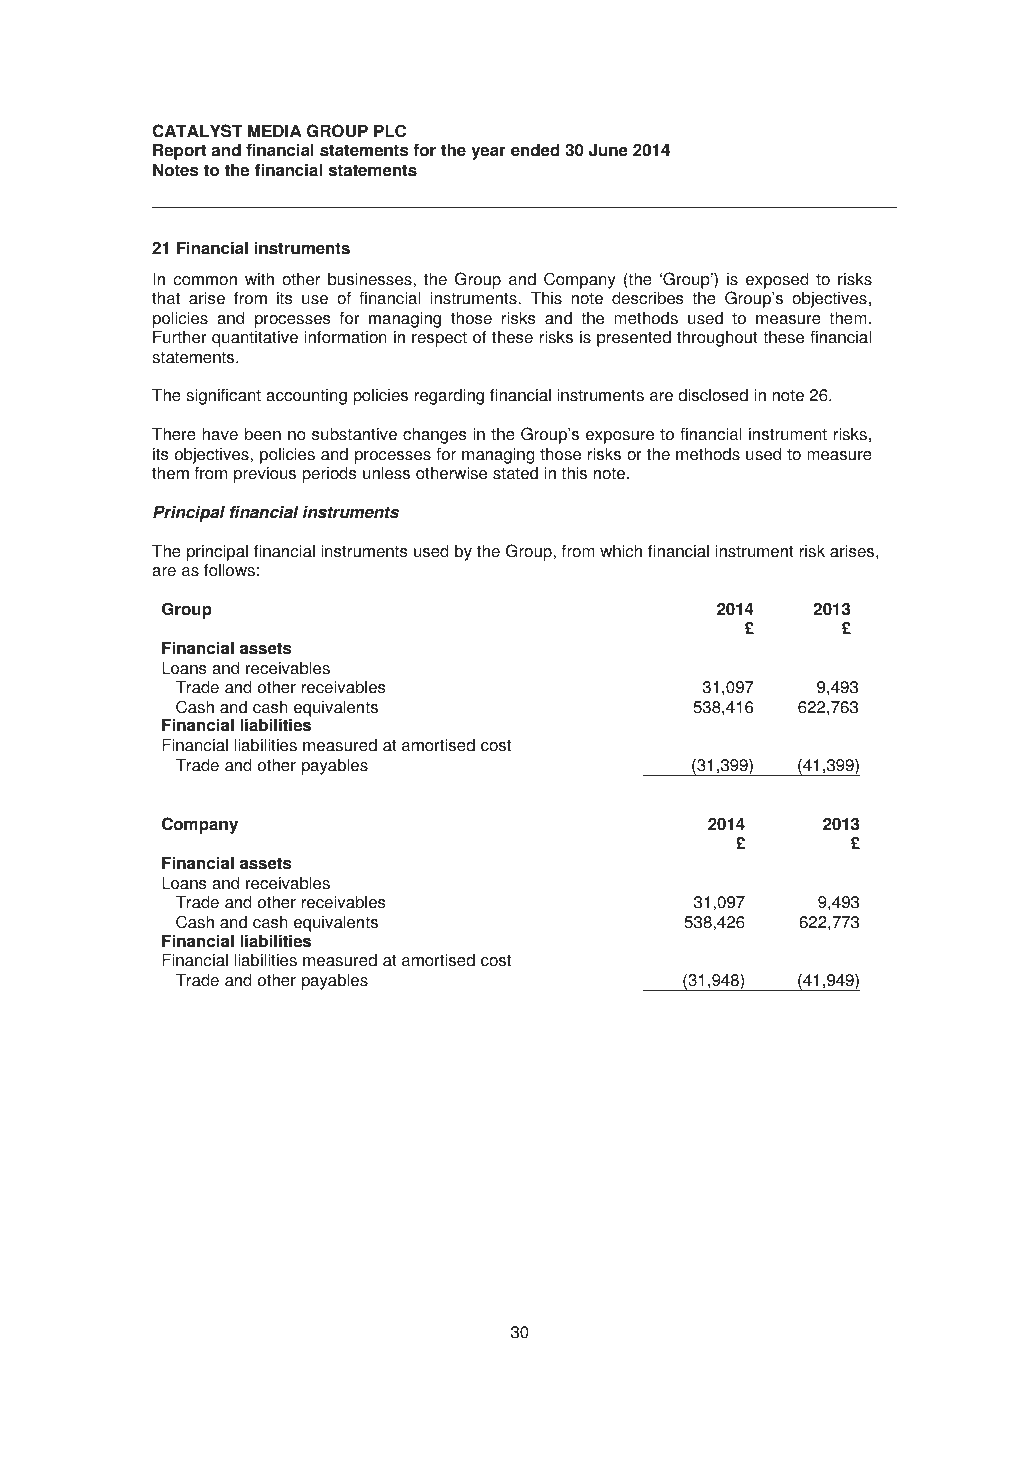 This document has width=1035, height=1464. I want to click on year, so click(488, 153).
